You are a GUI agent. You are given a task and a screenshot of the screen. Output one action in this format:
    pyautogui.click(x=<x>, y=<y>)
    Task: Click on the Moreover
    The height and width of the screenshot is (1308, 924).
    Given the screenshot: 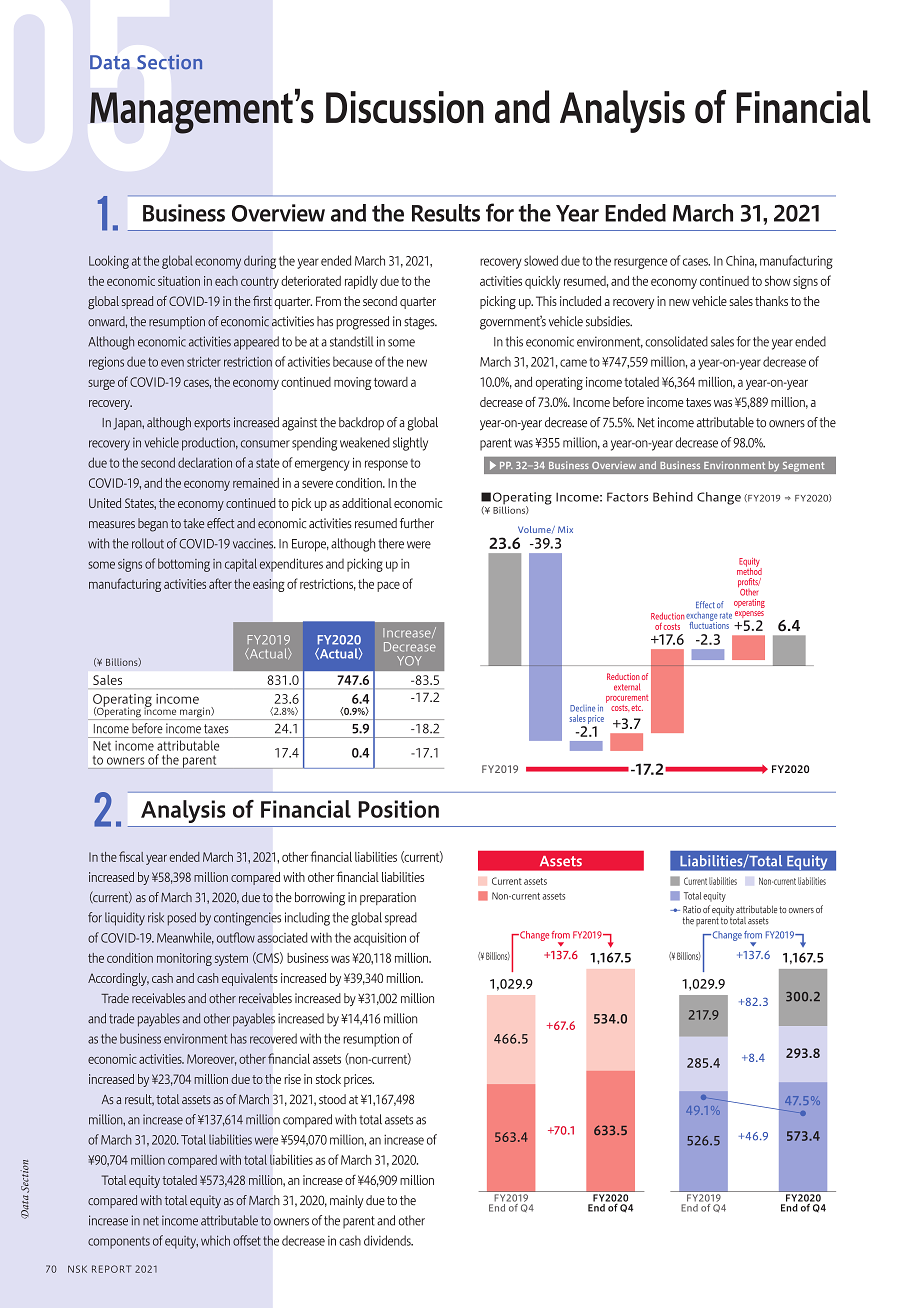 What is the action you would take?
    pyautogui.click(x=211, y=1060)
